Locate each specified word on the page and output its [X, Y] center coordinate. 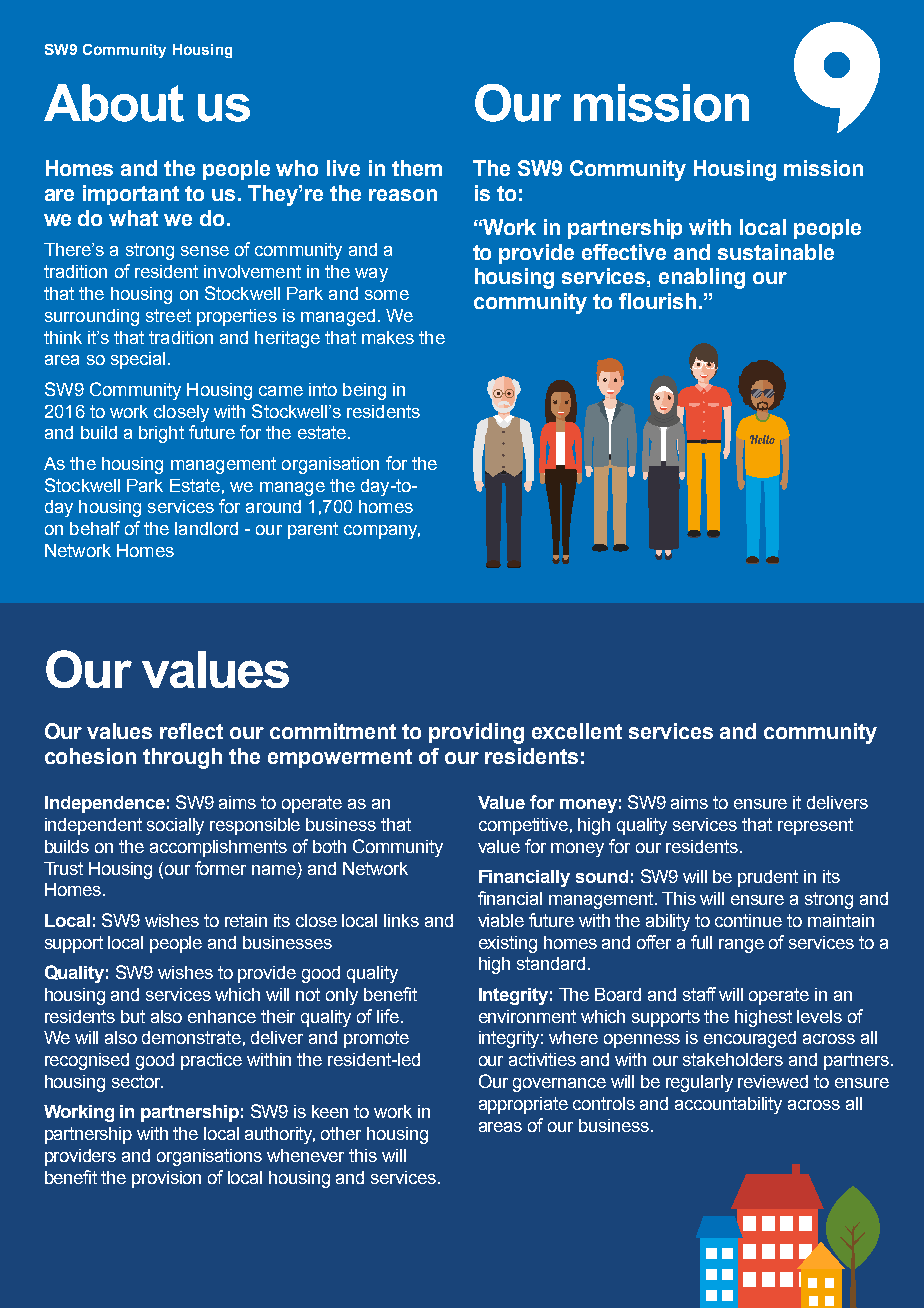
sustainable [776, 252]
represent [815, 826]
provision [166, 1179]
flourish [657, 301]
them [417, 168]
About [114, 103]
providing [476, 733]
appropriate [523, 1105]
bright [161, 434]
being [364, 391]
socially [175, 826]
